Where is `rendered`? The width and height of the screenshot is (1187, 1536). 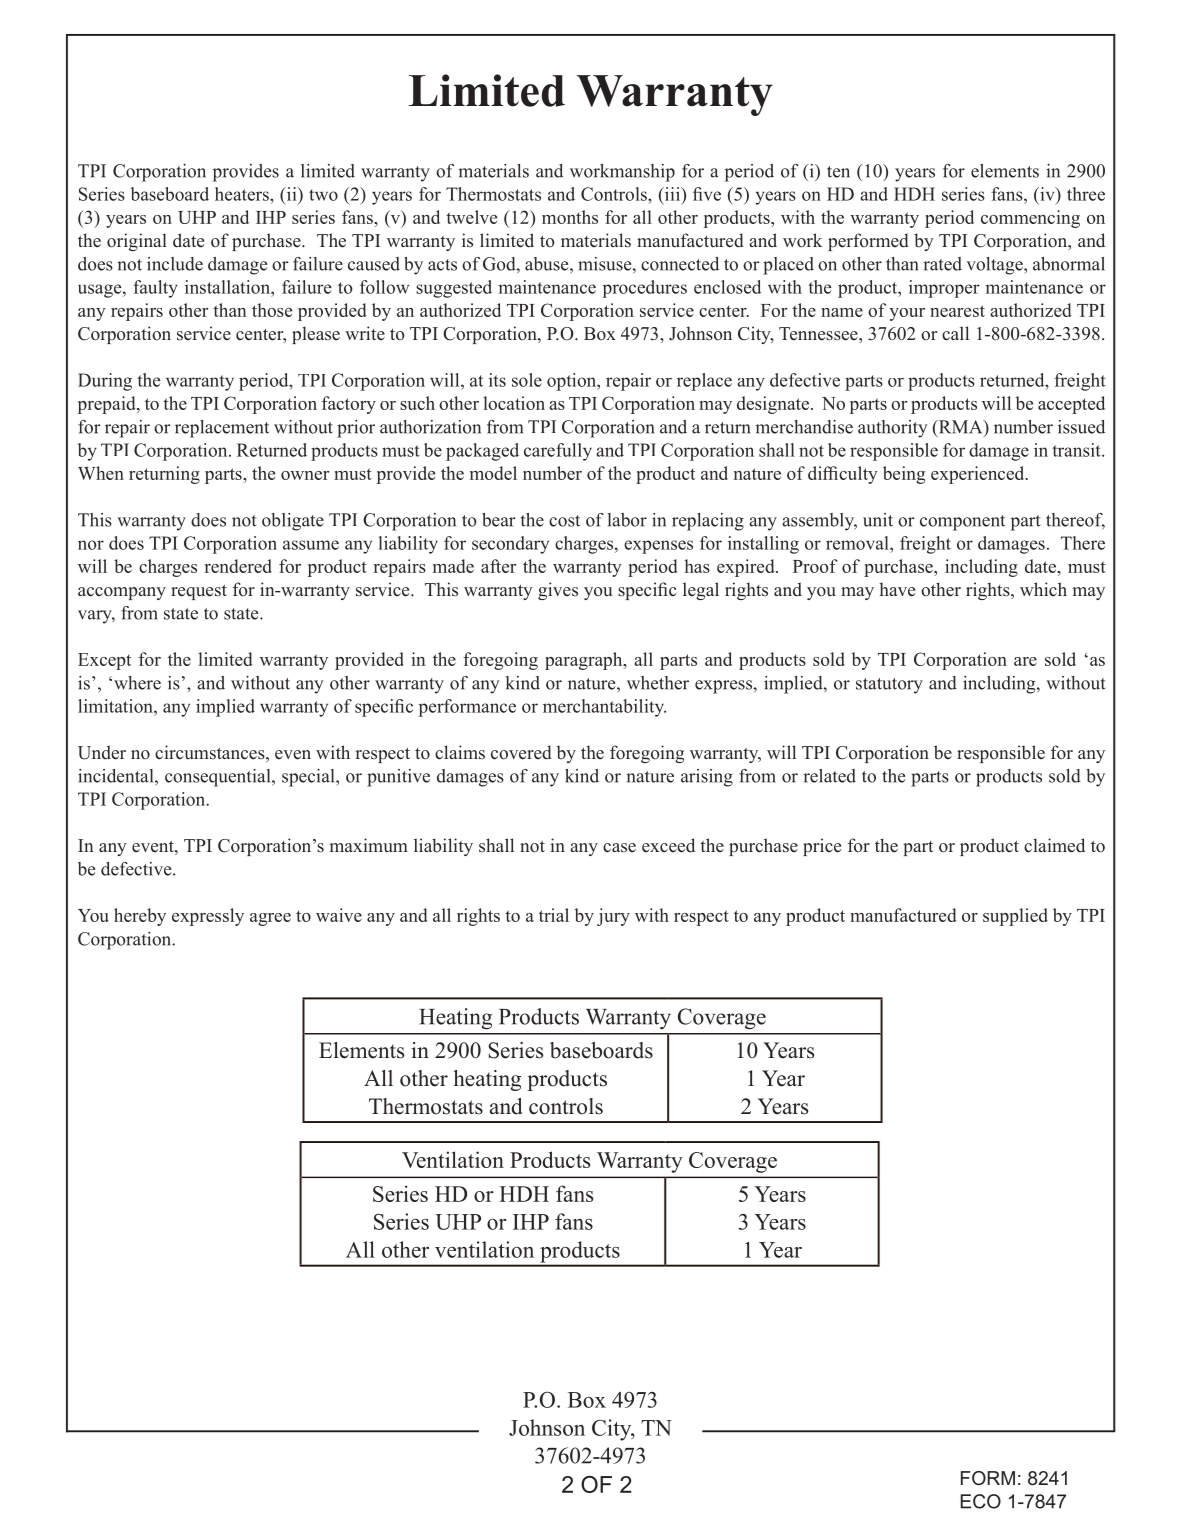
rendered is located at coordinates (238, 566).
